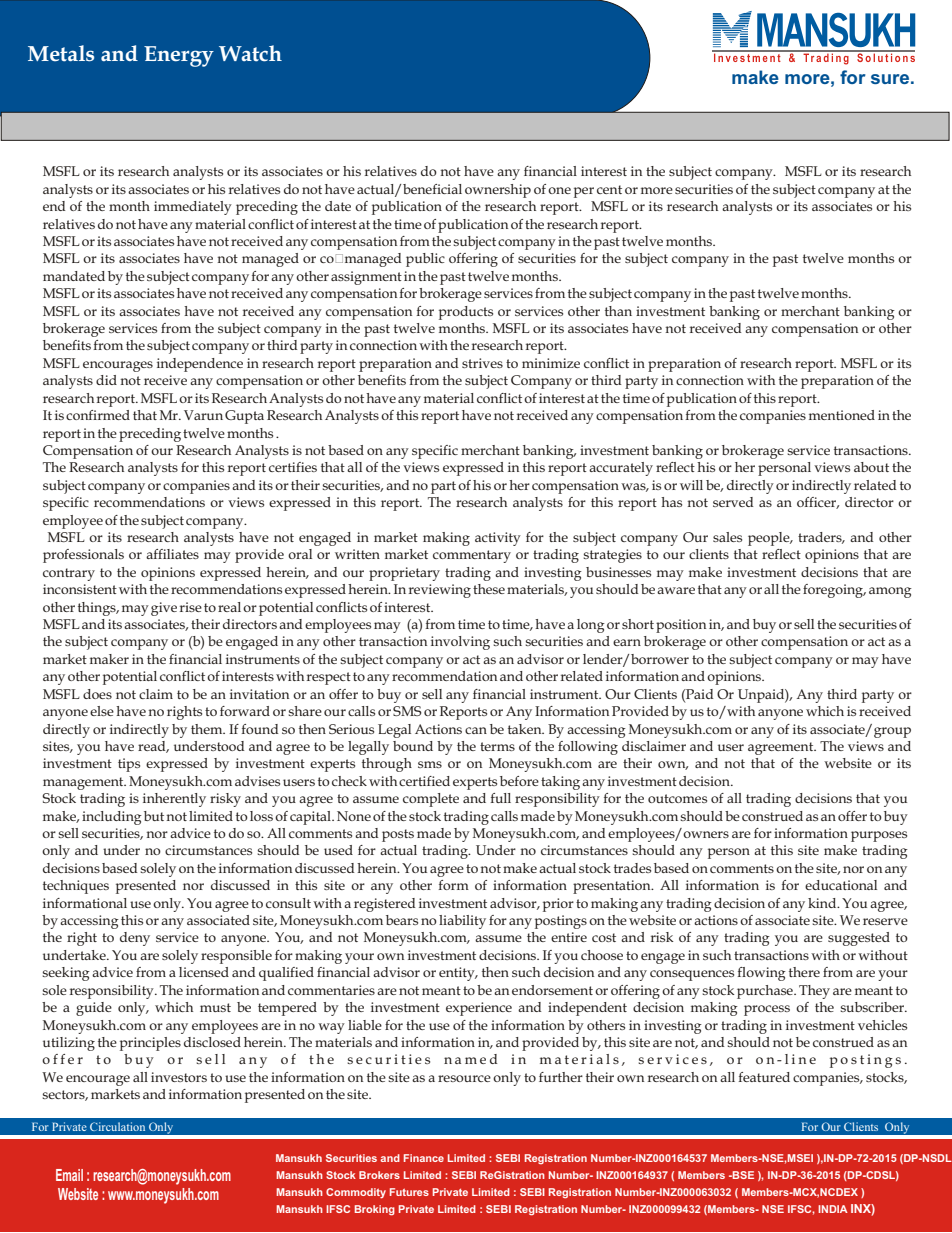  What do you see at coordinates (117, 1126) in the document?
I see `Circulation` at bounding box center [117, 1126].
